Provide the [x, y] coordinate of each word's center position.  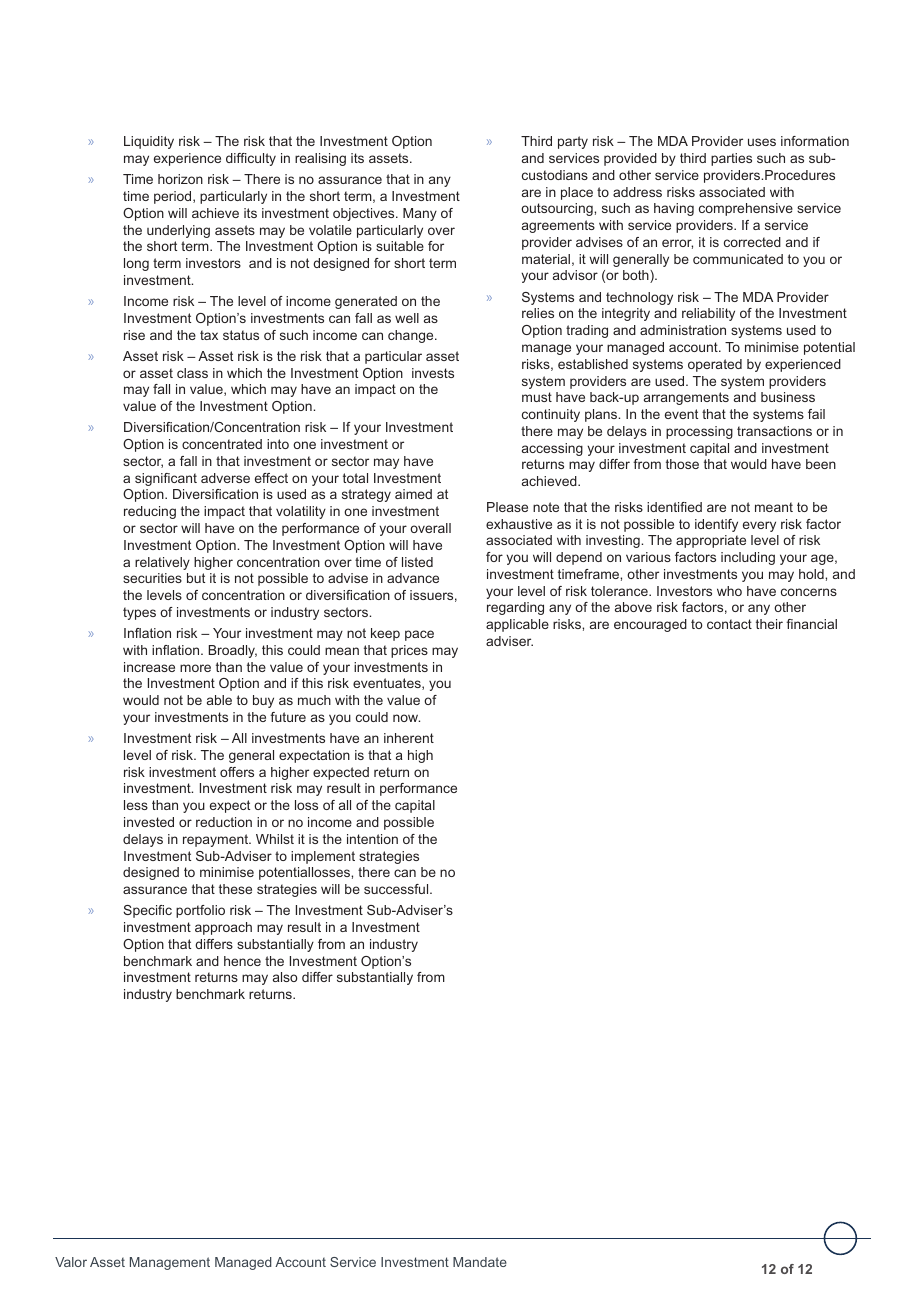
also [285, 977]
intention [372, 839]
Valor [71, 1262]
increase [149, 667]
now [406, 718]
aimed [413, 494]
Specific [147, 911]
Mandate [480, 1262]
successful [397, 889]
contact [729, 624]
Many [420, 214]
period [174, 197]
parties [731, 159]
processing [699, 432]
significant [166, 479]
